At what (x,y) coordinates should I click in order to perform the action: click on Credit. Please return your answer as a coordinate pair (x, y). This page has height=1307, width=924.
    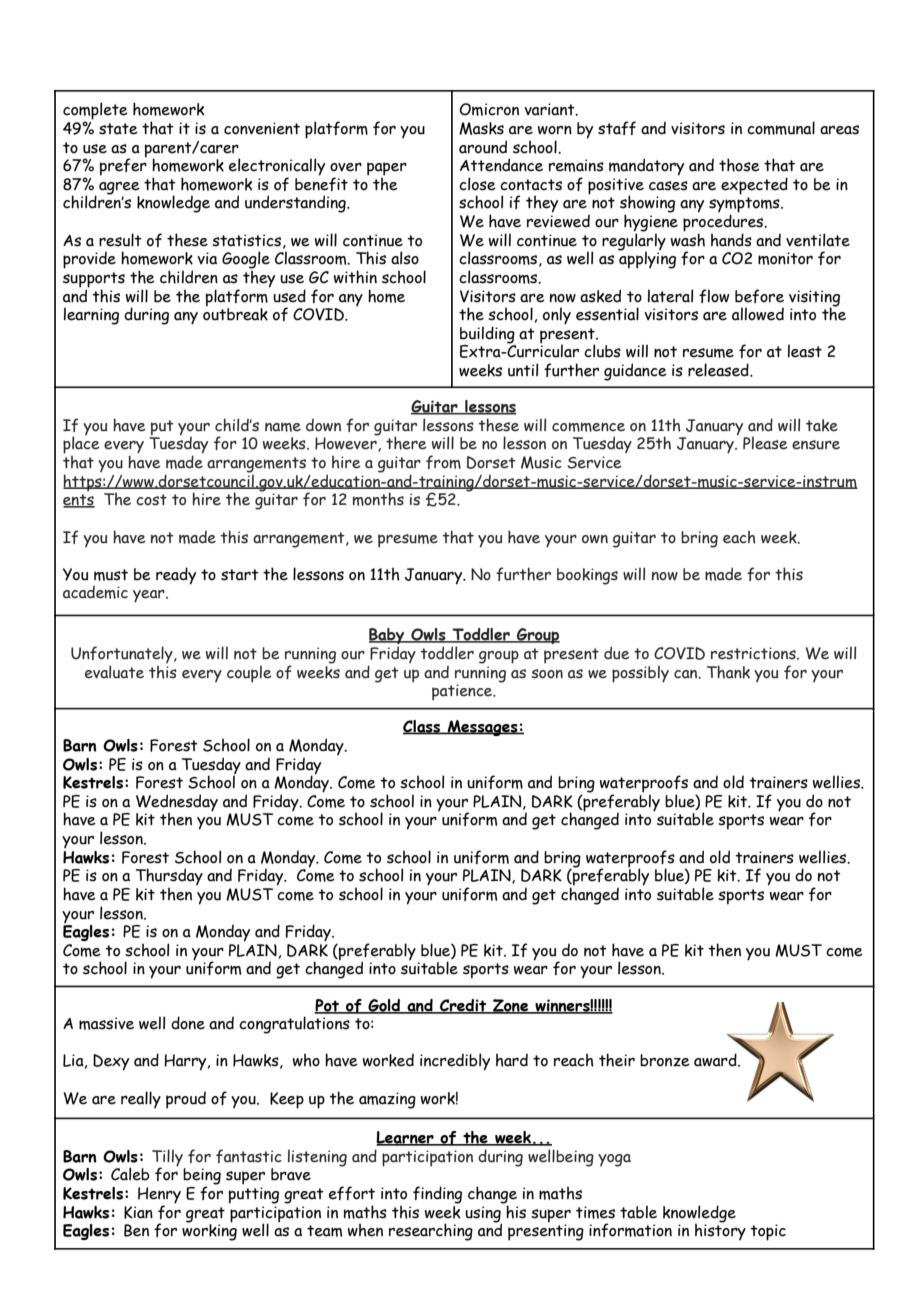
    Looking at the image, I should click on (463, 1006).
